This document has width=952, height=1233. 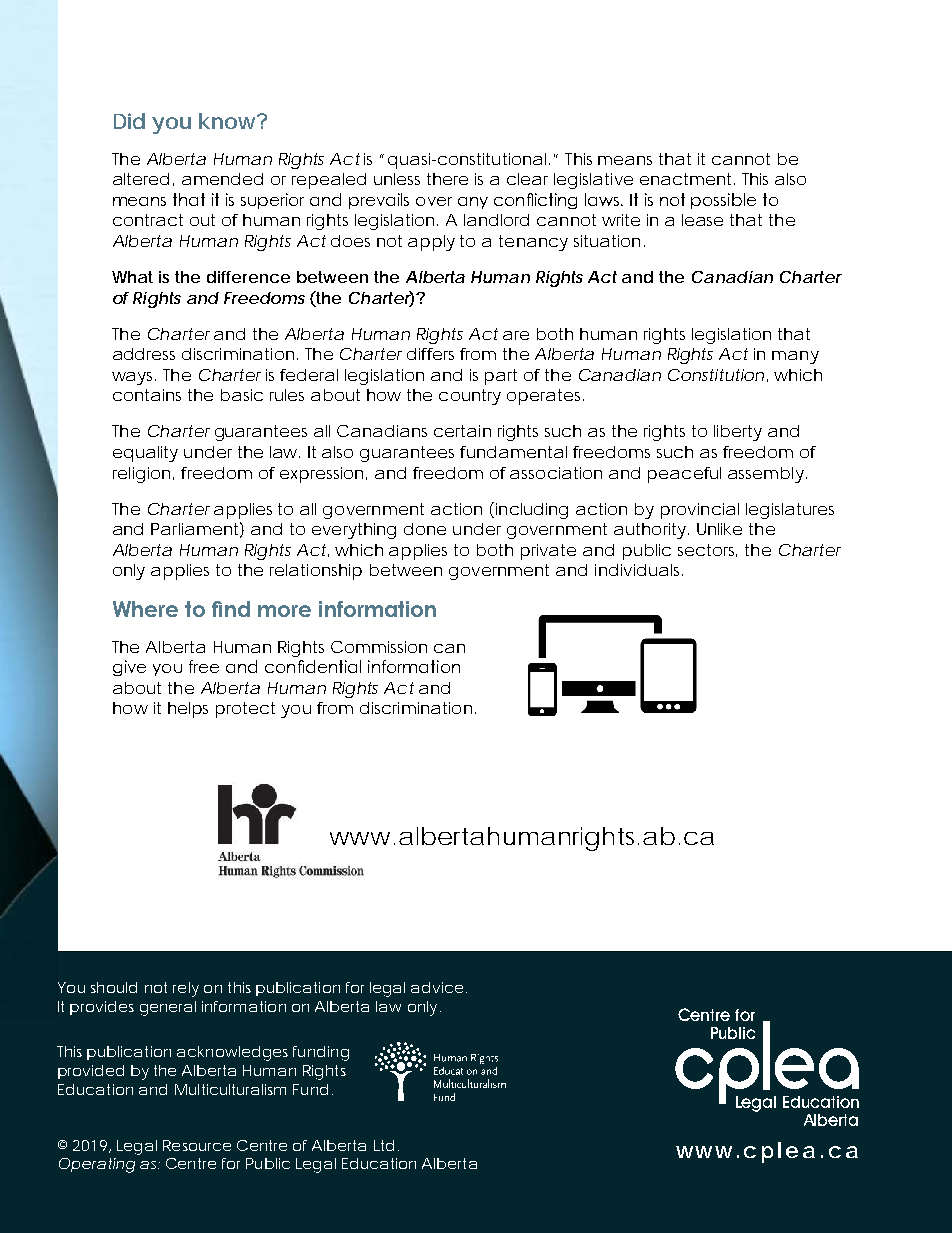 What do you see at coordinates (379, 647) in the document?
I see `Commission` at bounding box center [379, 647].
